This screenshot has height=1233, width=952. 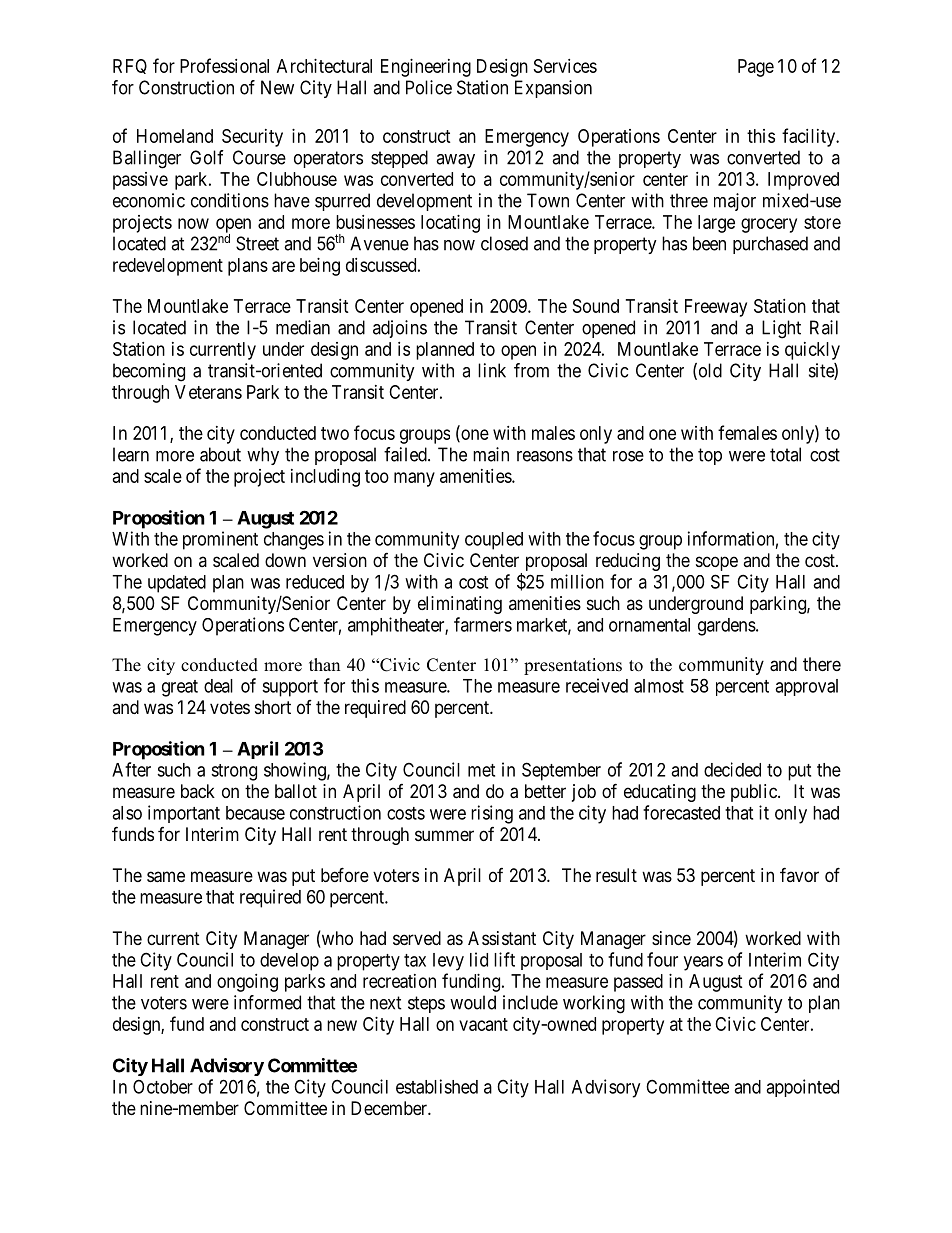 I want to click on Police, so click(x=429, y=87).
